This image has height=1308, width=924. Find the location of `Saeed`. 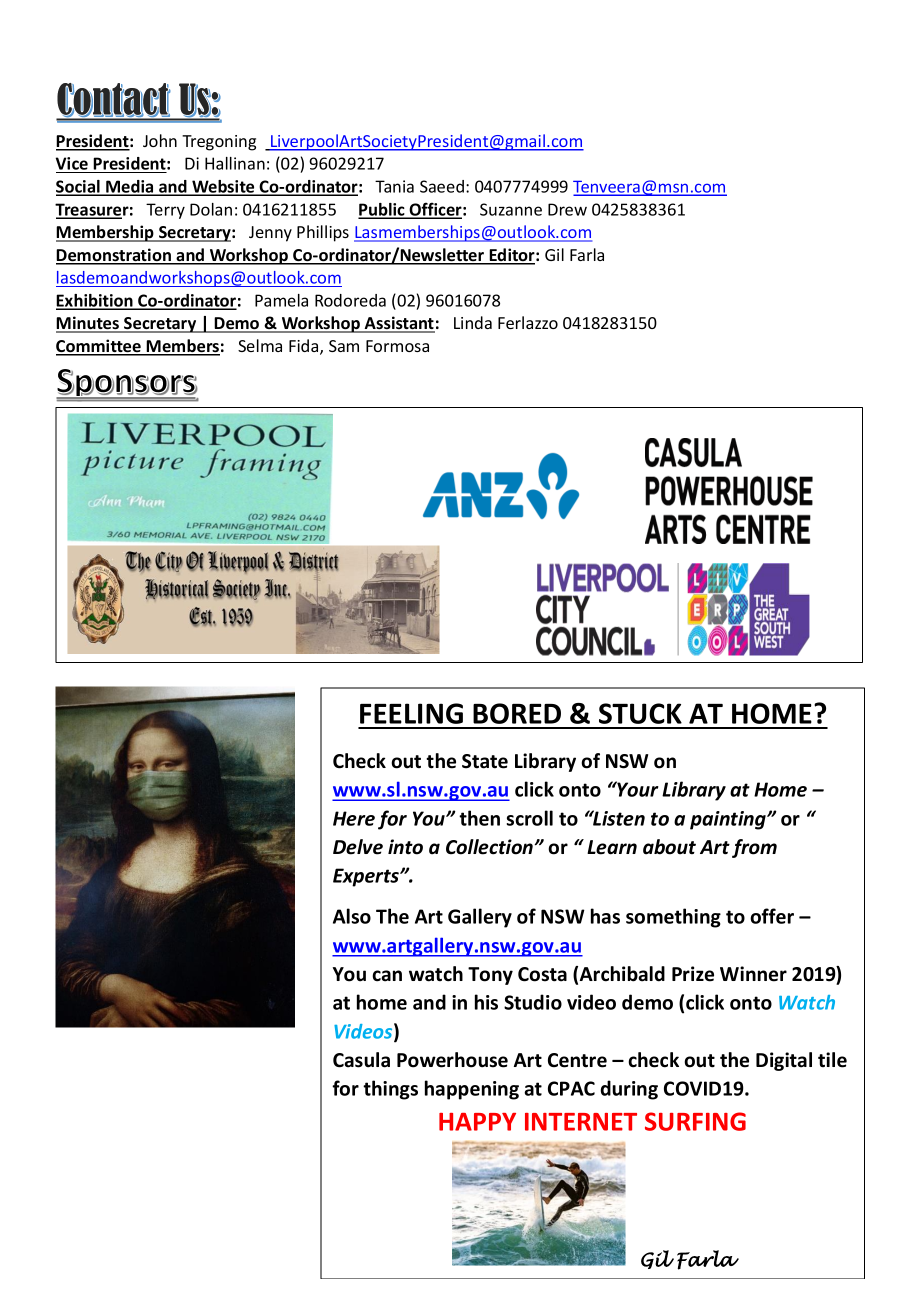

Saeed is located at coordinates (442, 186).
